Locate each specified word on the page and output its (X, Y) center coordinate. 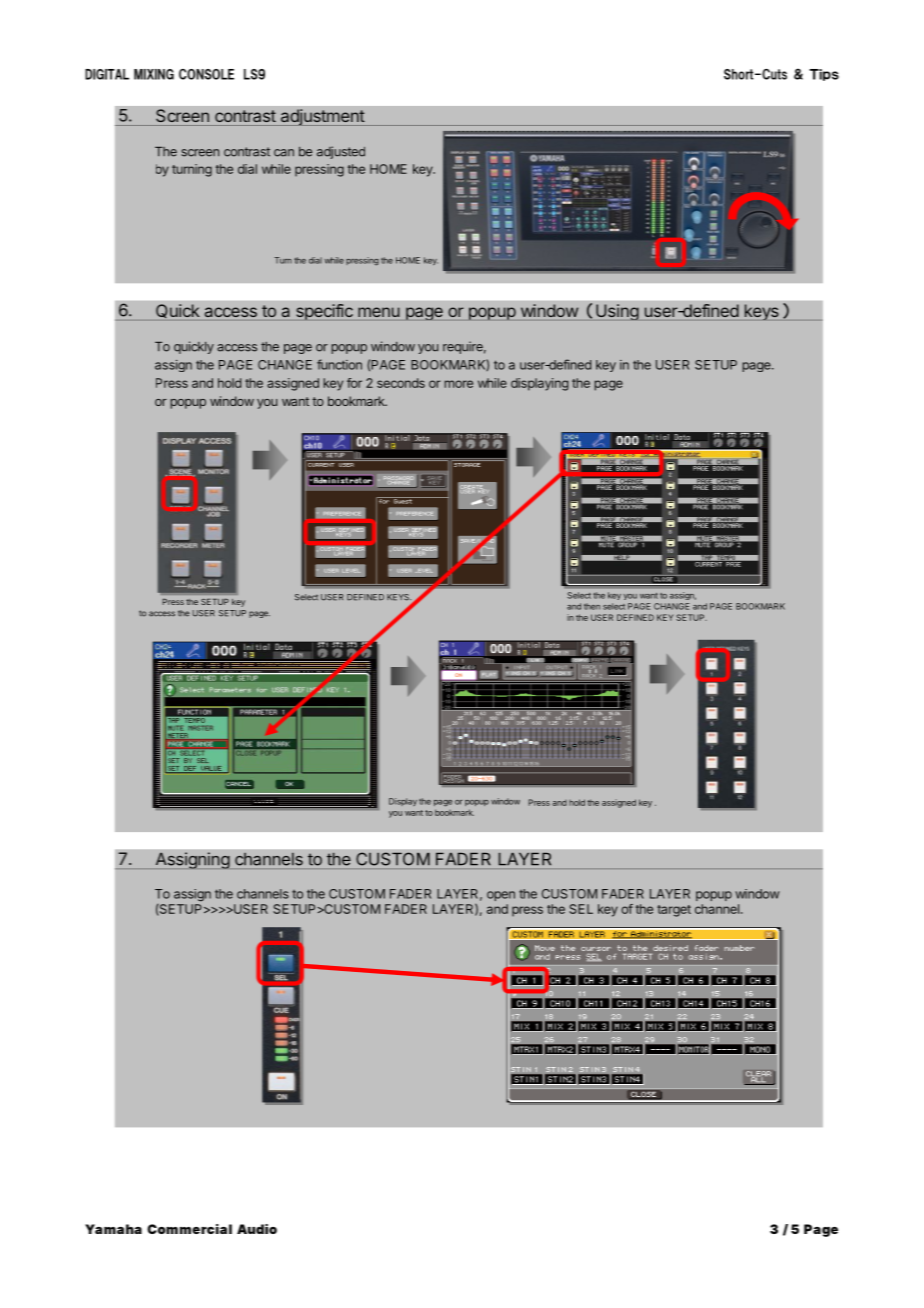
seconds (401, 383)
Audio (257, 1229)
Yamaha (113, 1229)
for (354, 383)
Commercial (189, 1229)
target (674, 911)
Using (617, 312)
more (459, 384)
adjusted (341, 152)
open (501, 896)
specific (324, 312)
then (592, 606)
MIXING (154, 74)
